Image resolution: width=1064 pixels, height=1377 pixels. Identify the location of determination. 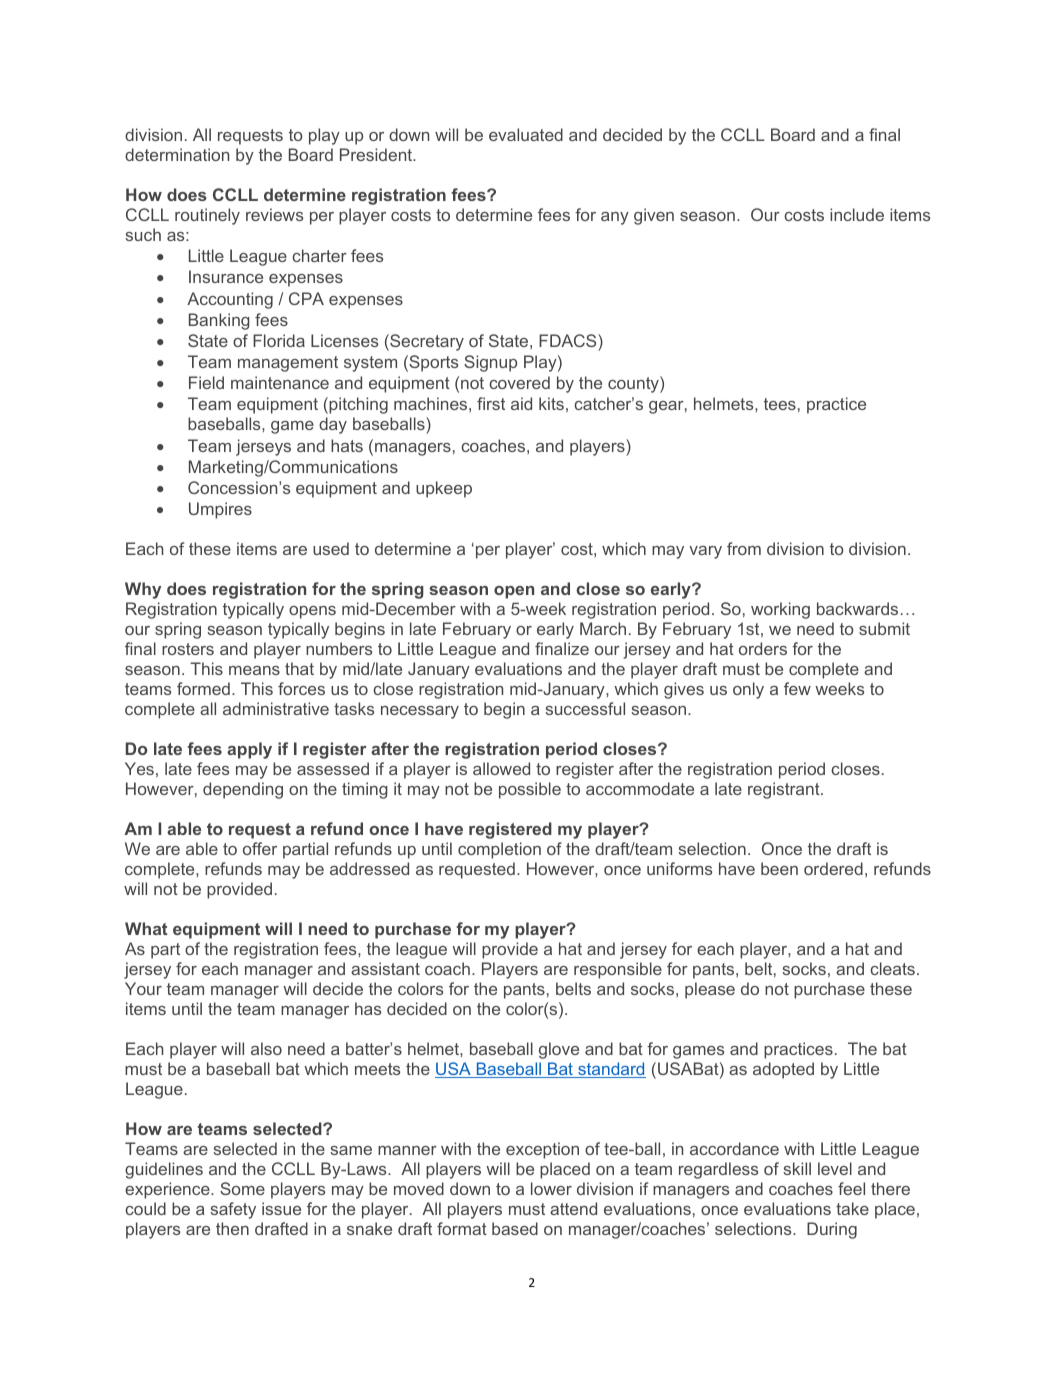
(177, 154).
